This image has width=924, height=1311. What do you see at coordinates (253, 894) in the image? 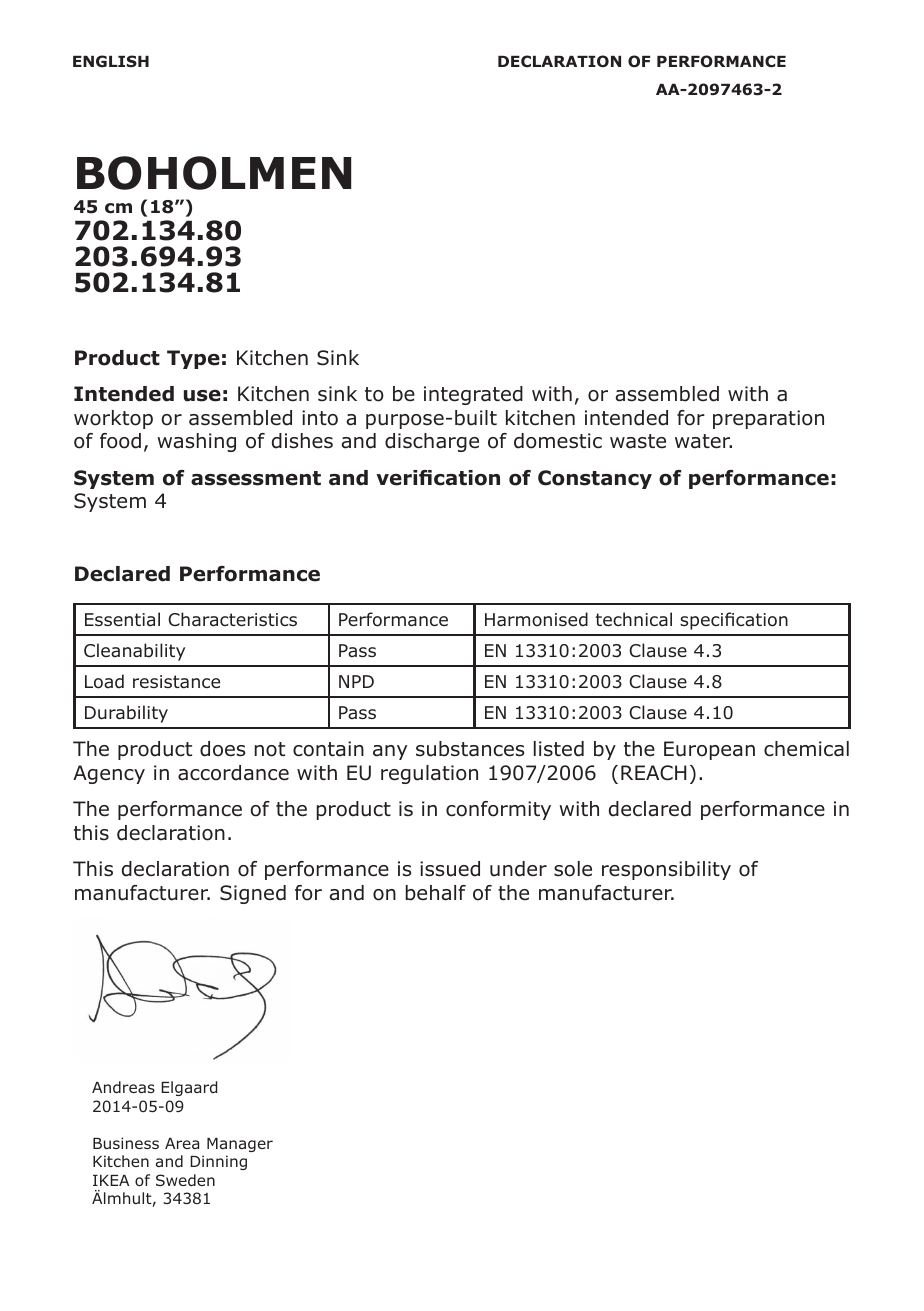
I see `Signed` at bounding box center [253, 894].
